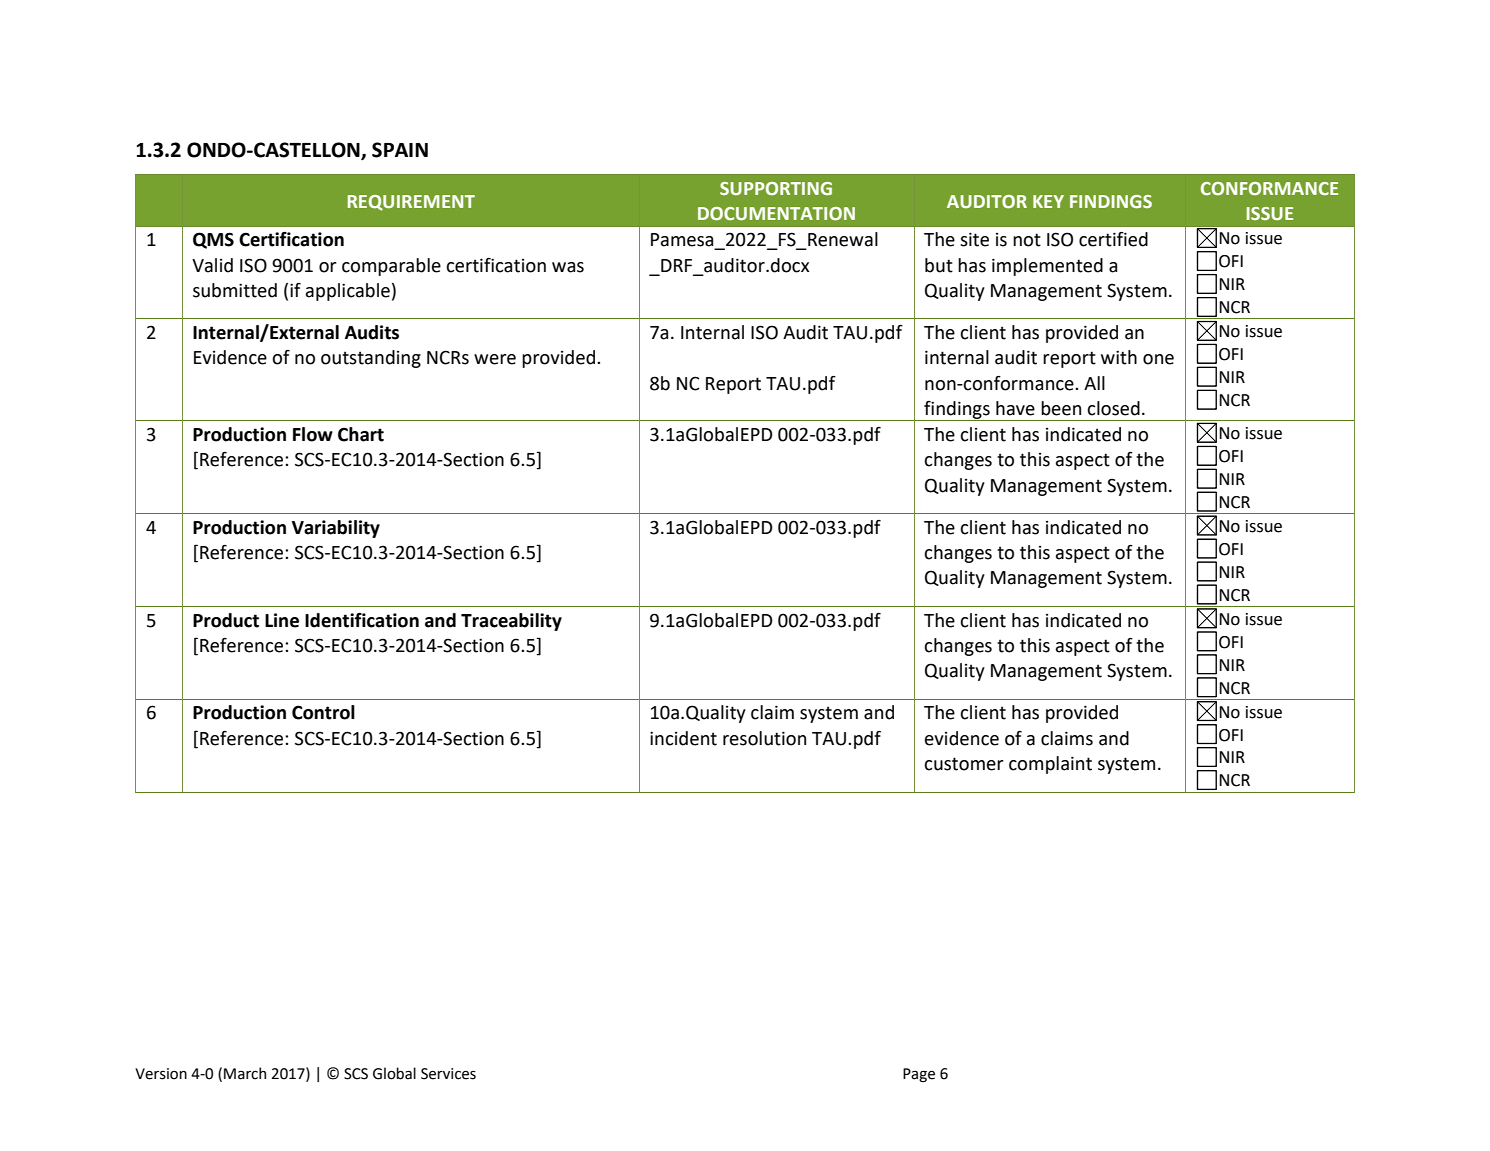  Describe the element at coordinates (313, 434) in the screenshot. I see `Flow` at that location.
